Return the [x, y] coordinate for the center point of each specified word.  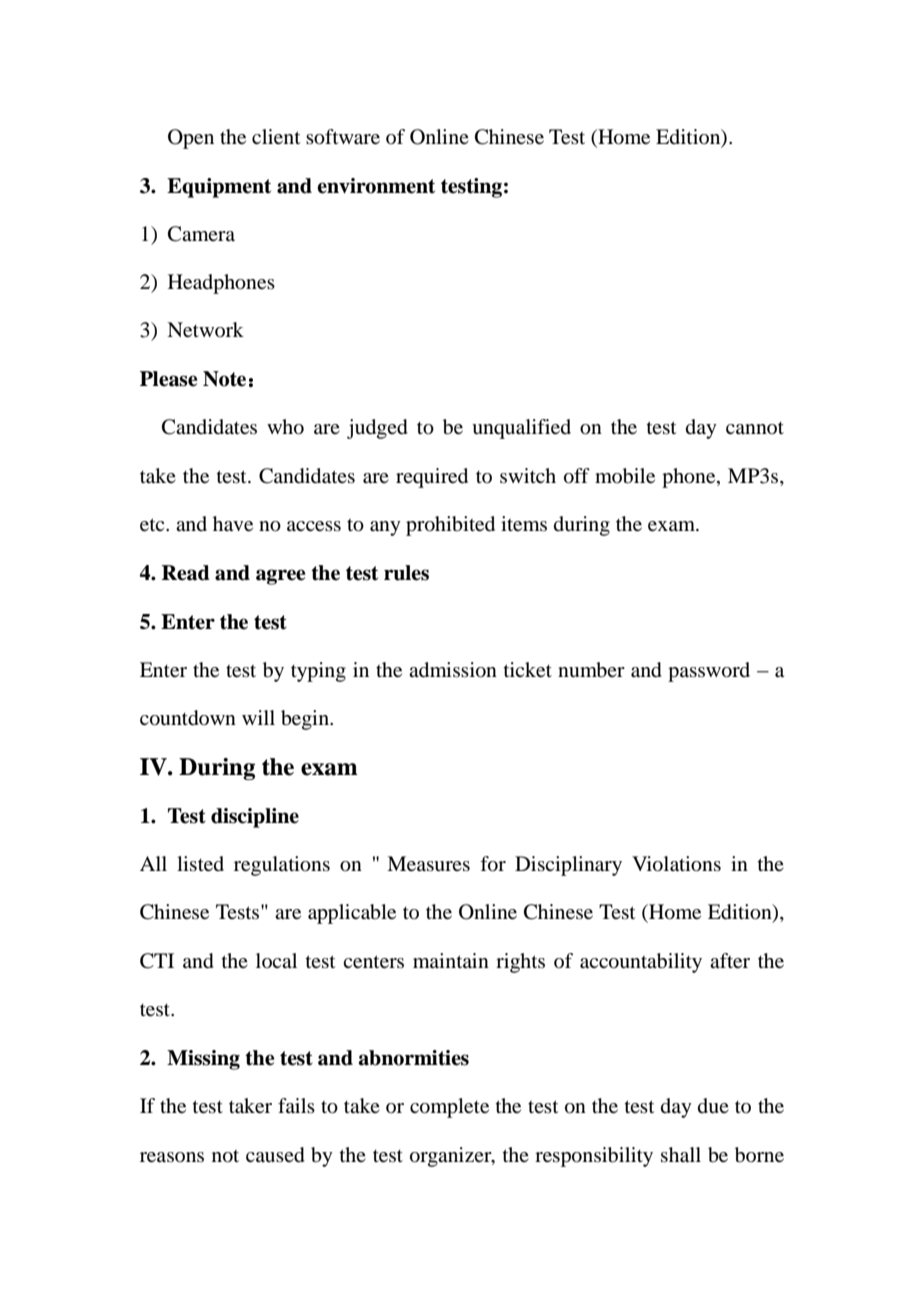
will [258, 717]
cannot [755, 428]
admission [453, 670]
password [709, 672]
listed [200, 864]
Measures [428, 864]
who [285, 427]
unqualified [521, 429]
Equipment [219, 188]
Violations [676, 864]
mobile [625, 476]
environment [376, 186]
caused [275, 1155]
